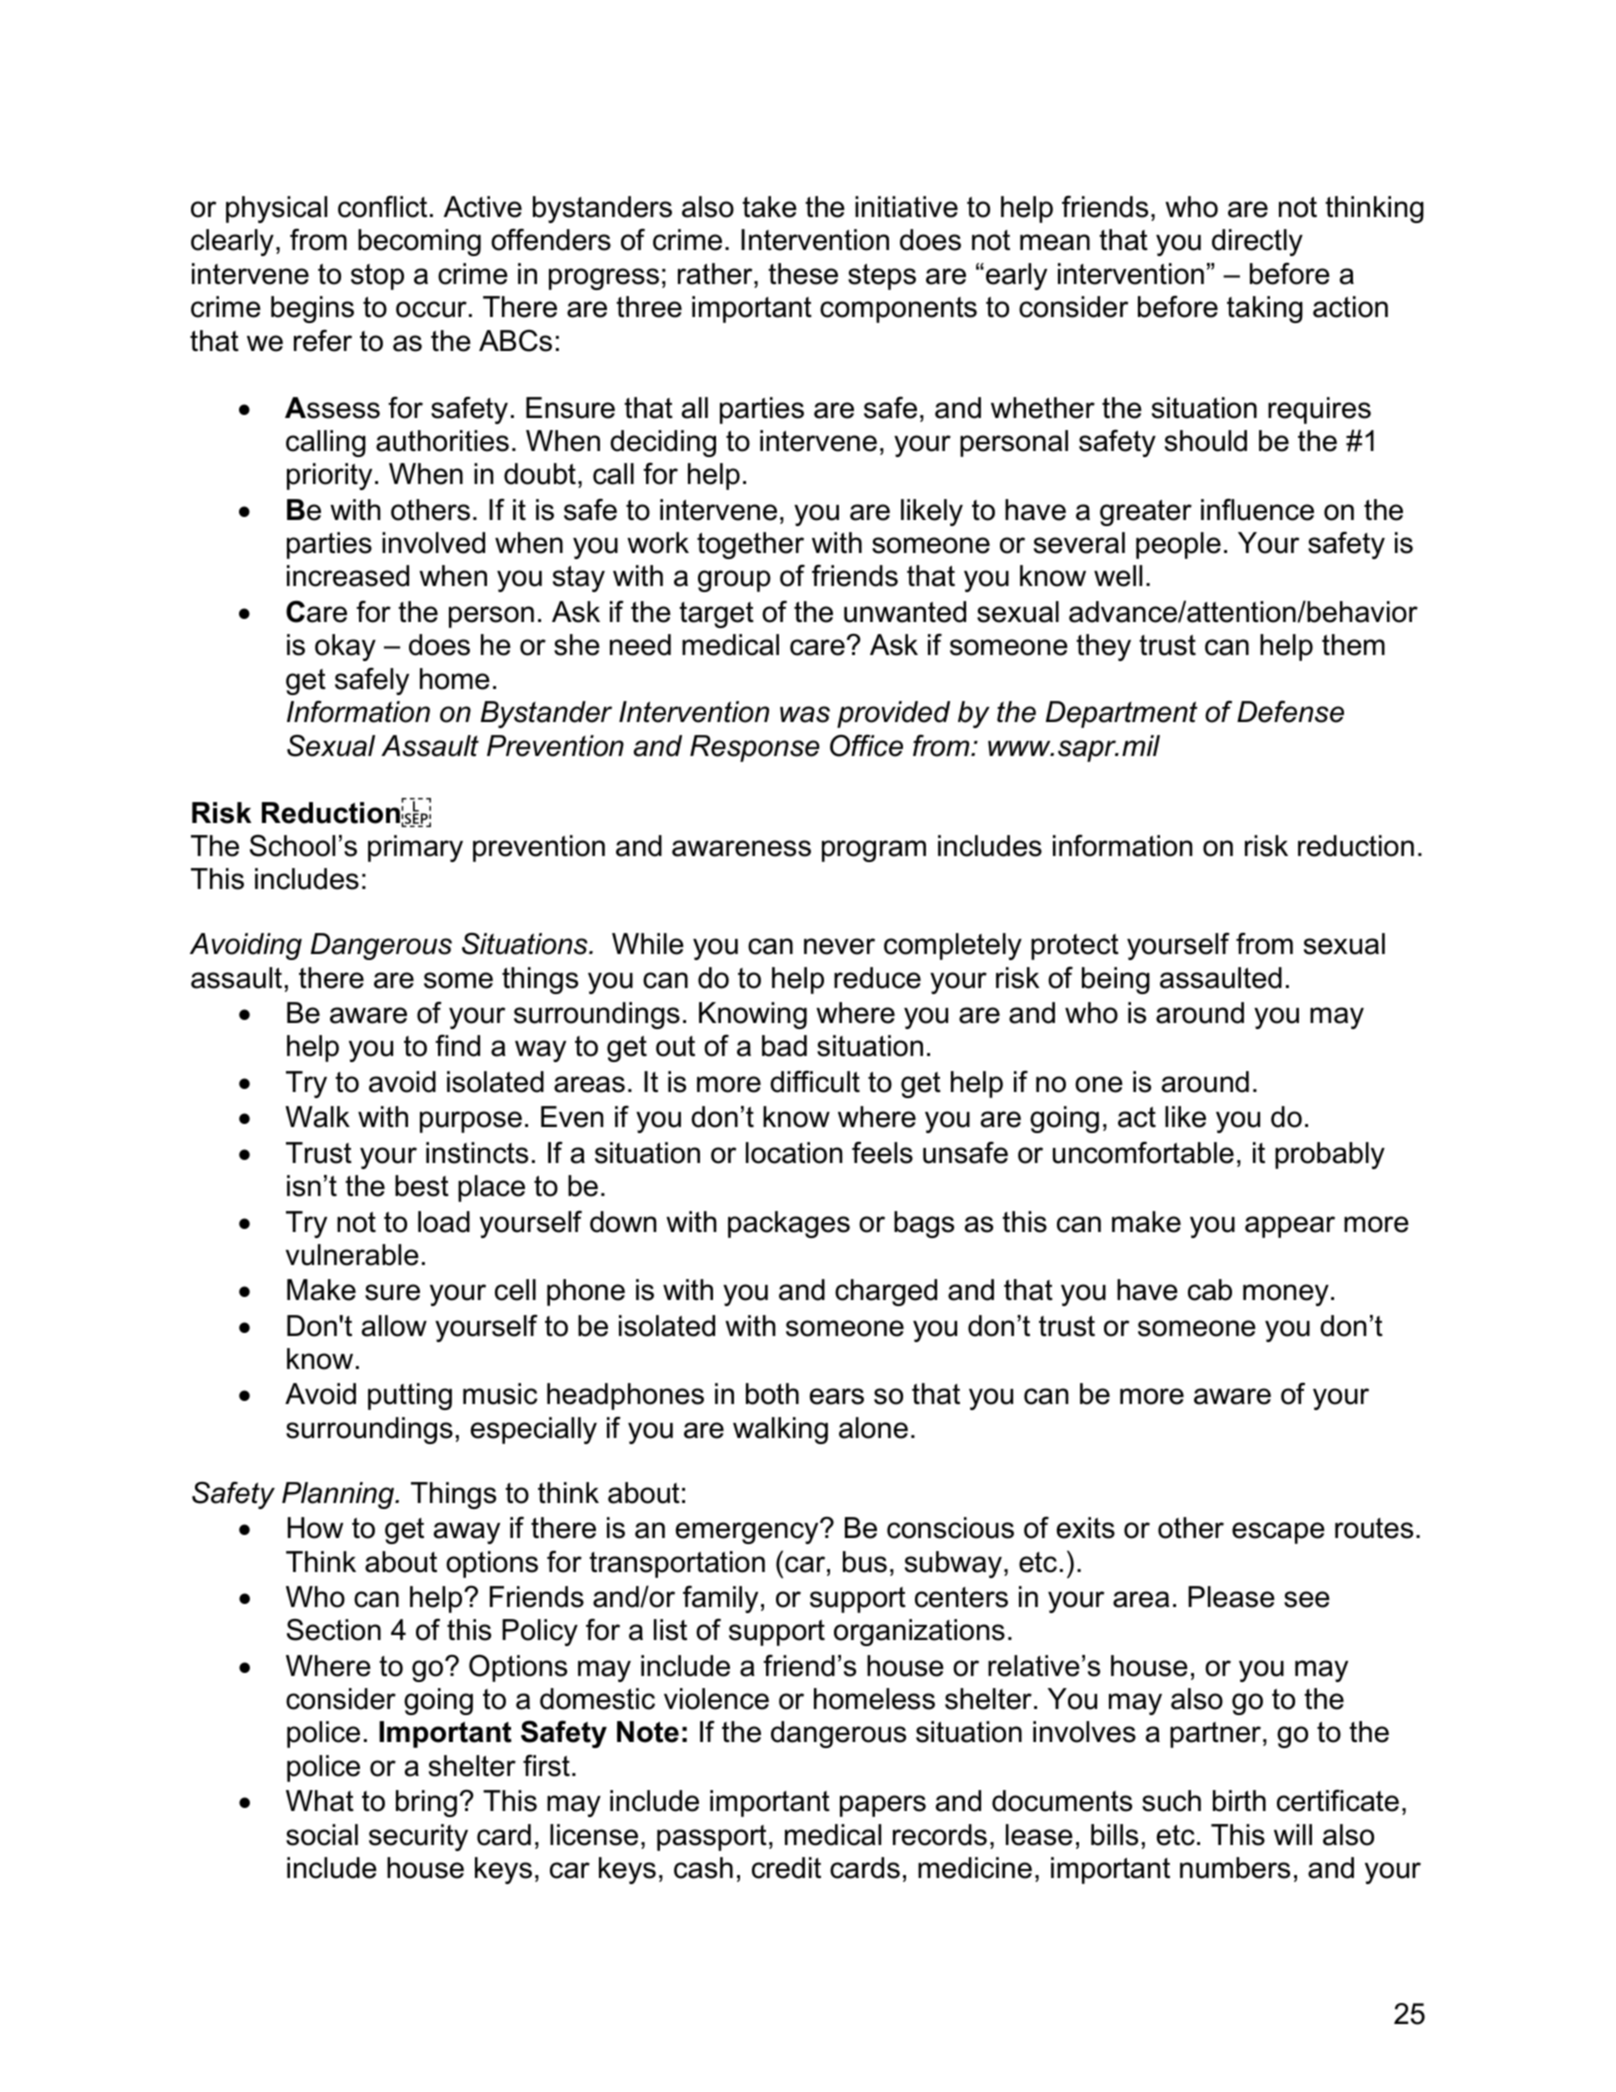 This document has width=1616, height=2092. I want to click on becoming, so click(419, 242).
